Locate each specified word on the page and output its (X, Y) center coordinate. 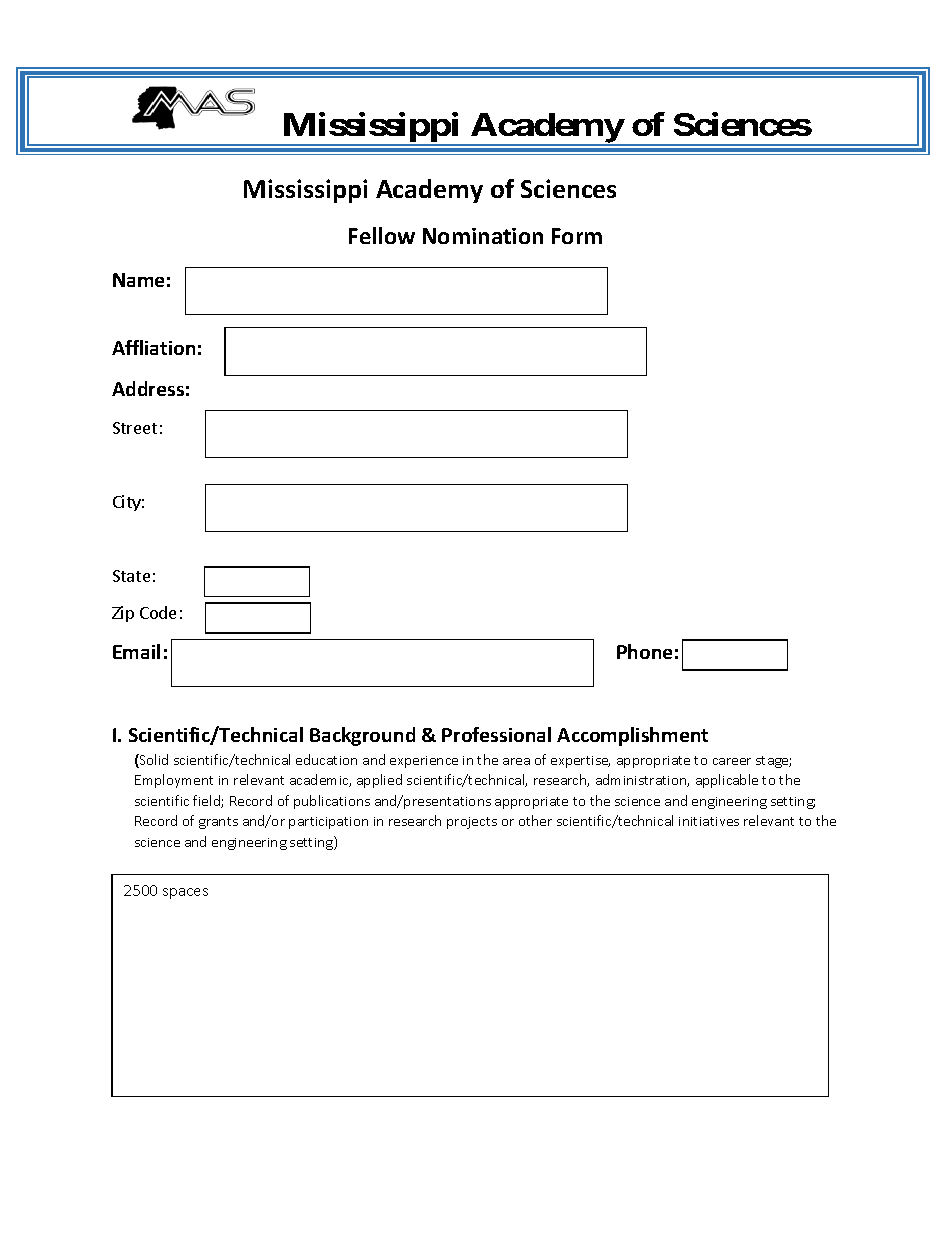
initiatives (709, 821)
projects (472, 823)
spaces (185, 893)
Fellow (382, 235)
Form (577, 236)
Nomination (483, 236)
